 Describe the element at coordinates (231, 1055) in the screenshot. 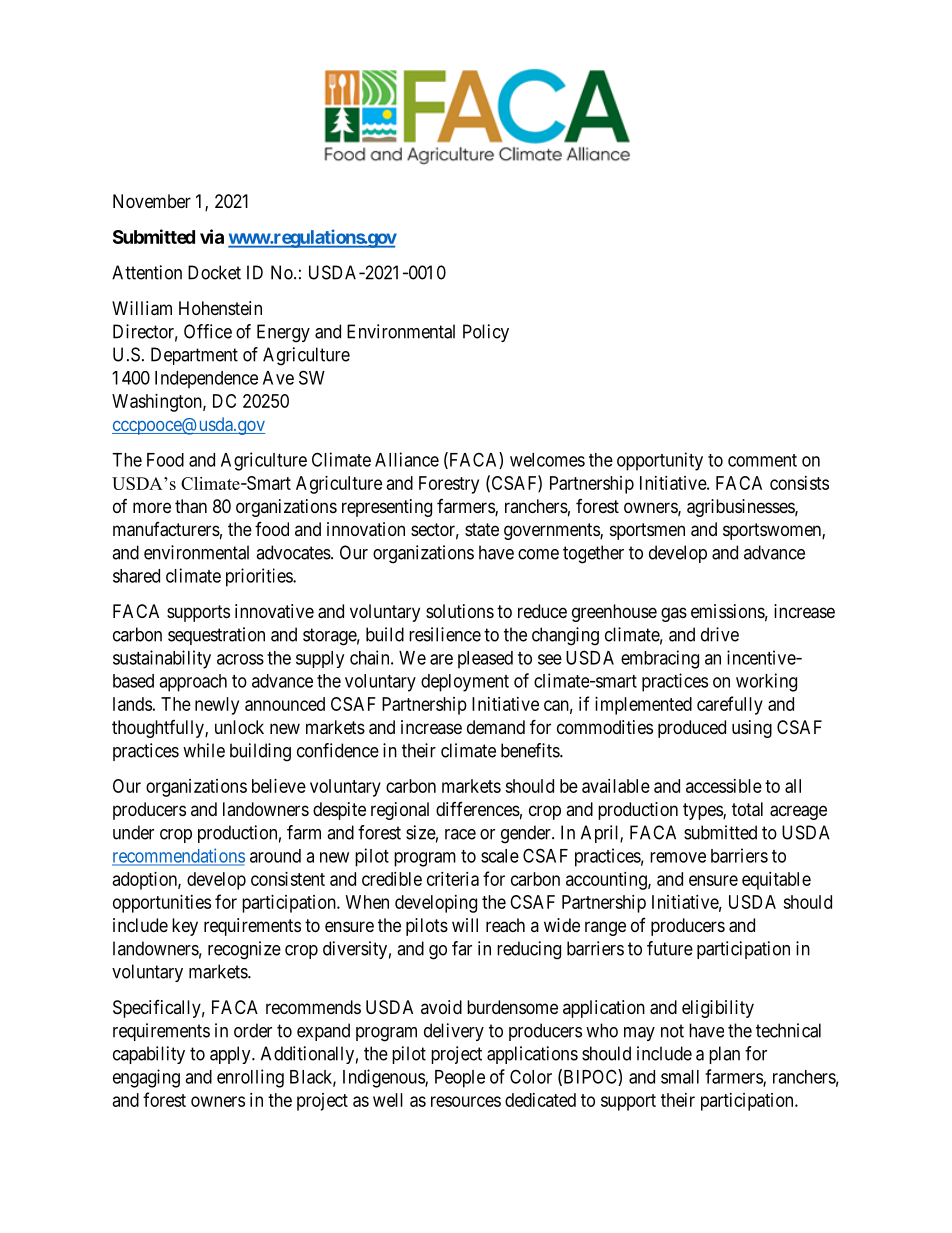

I see `apply` at that location.
